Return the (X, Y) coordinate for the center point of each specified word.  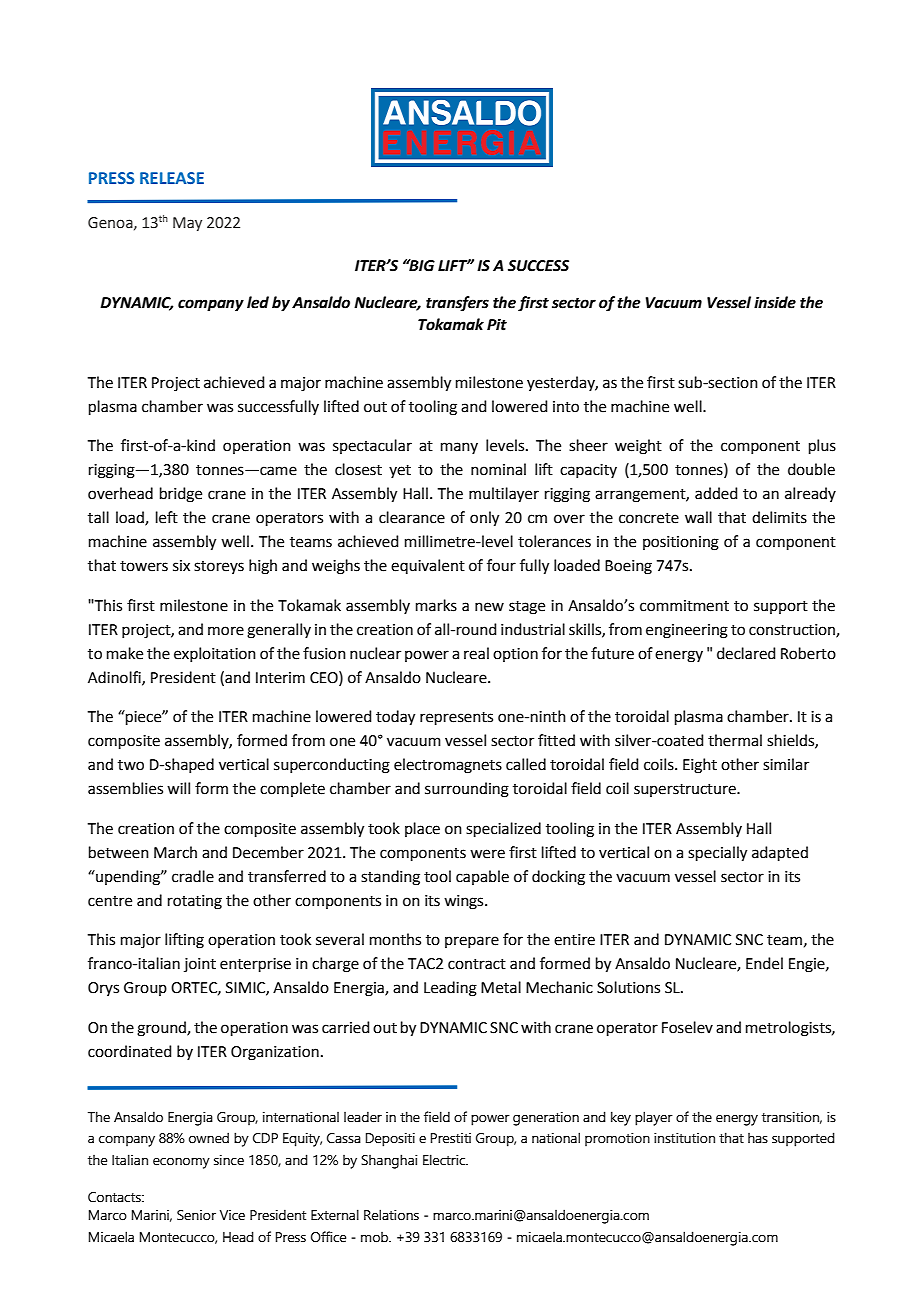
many (459, 448)
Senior (196, 1215)
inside (775, 302)
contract (477, 964)
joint (200, 965)
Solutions (628, 987)
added (716, 493)
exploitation (215, 654)
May (187, 224)
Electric (445, 1160)
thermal (735, 740)
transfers (457, 303)
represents (456, 718)
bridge (181, 495)
